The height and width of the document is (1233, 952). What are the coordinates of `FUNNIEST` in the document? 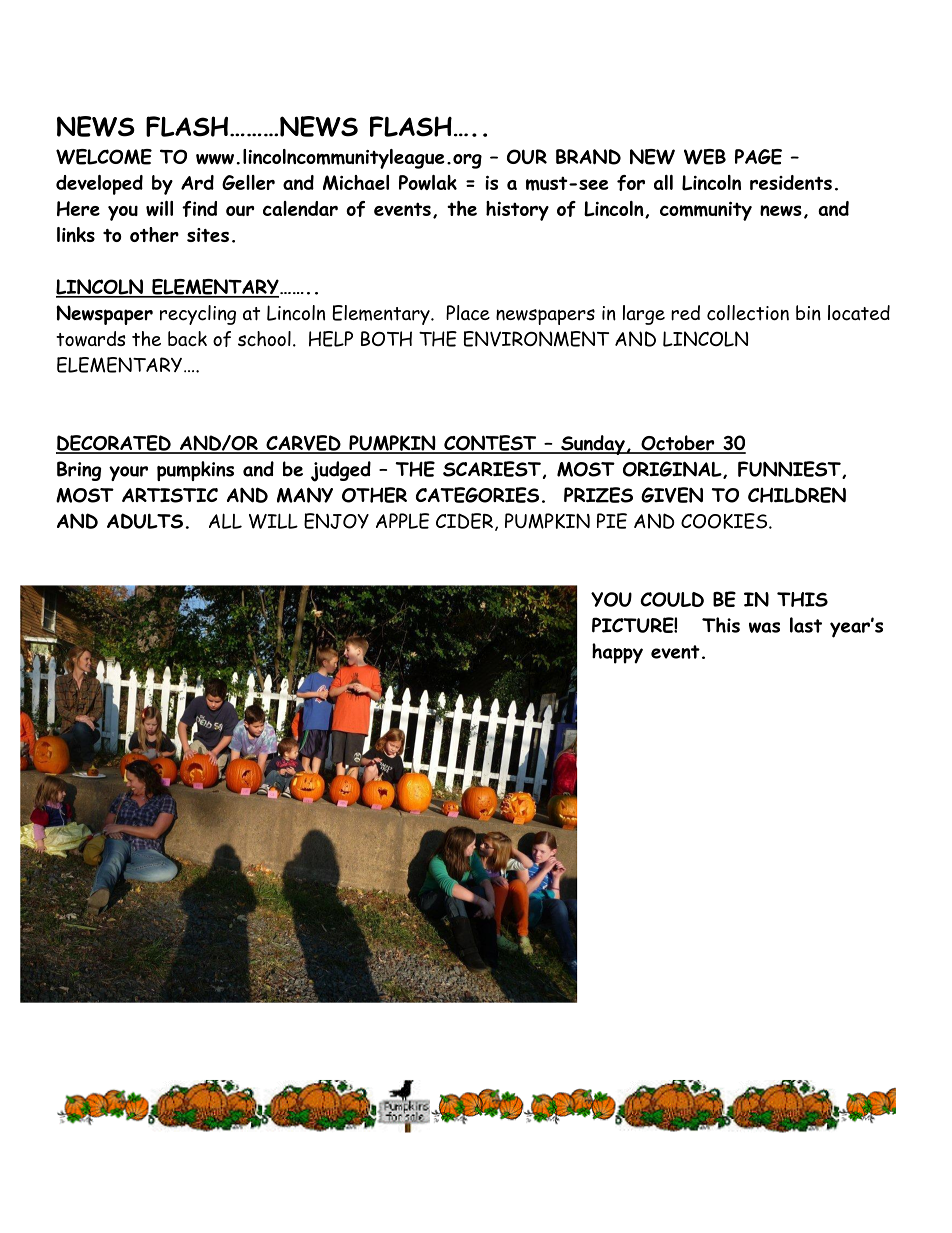 It's located at (790, 470).
